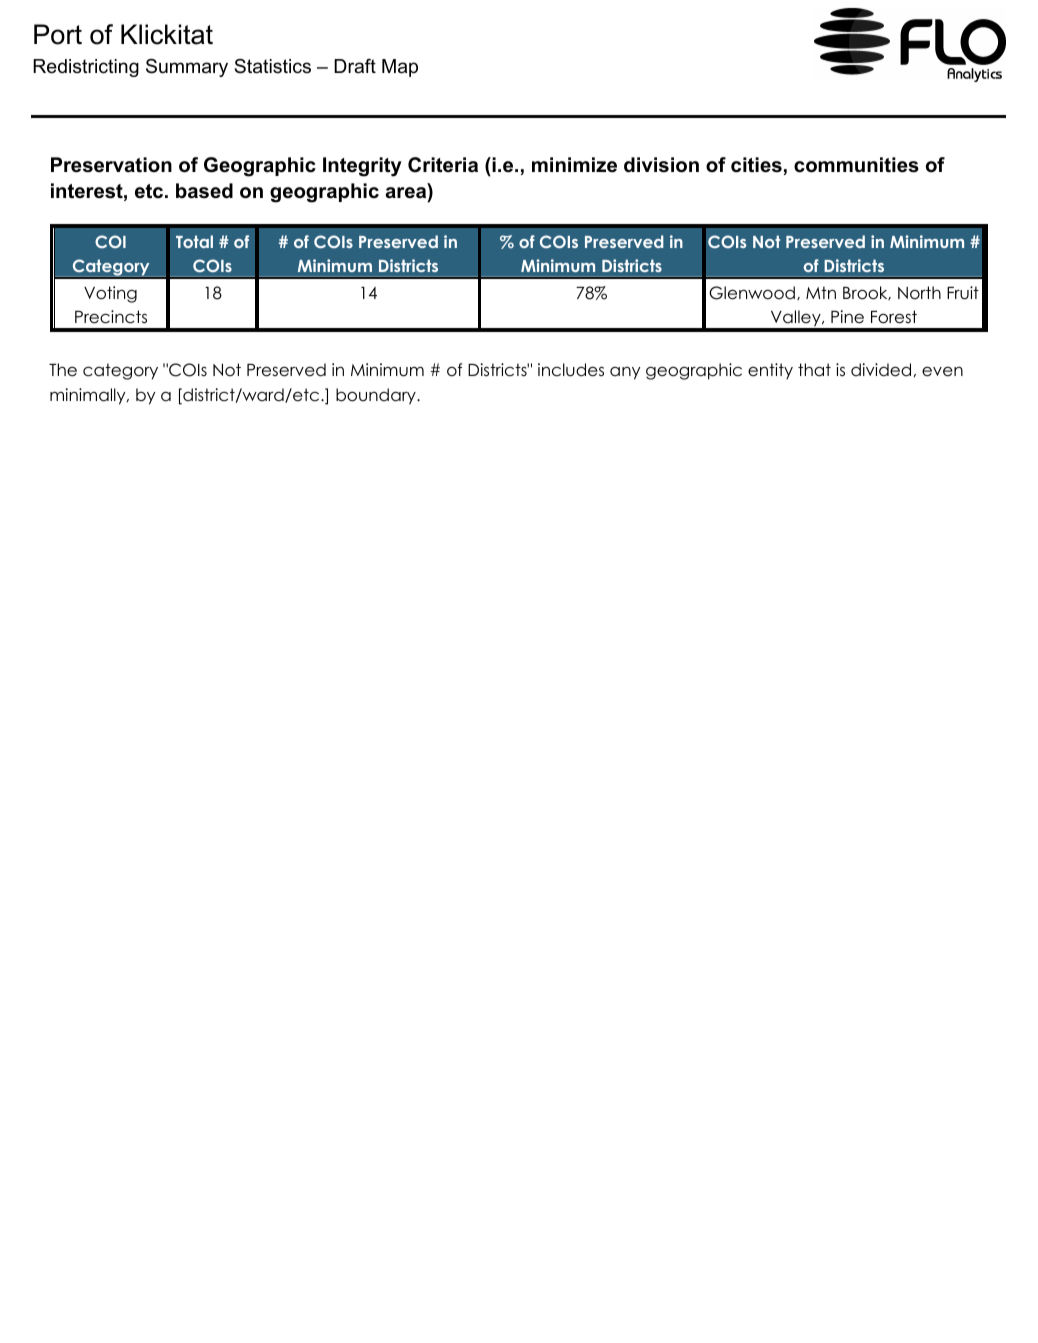 Image resolution: width=1038 pixels, height=1343 pixels. What do you see at coordinates (204, 191) in the screenshot?
I see `based` at bounding box center [204, 191].
